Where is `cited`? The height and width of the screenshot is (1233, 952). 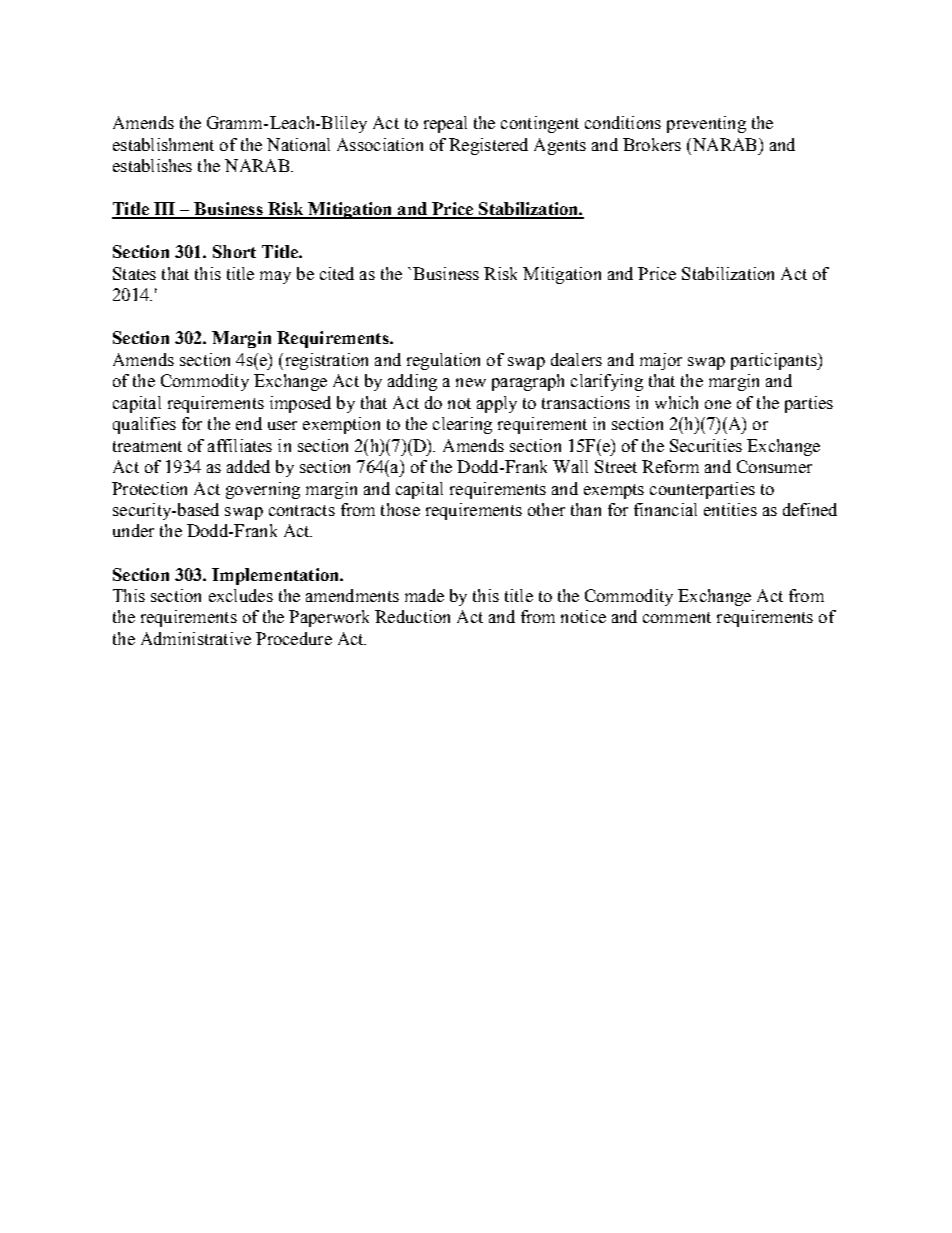
cited is located at coordinates (337, 273).
